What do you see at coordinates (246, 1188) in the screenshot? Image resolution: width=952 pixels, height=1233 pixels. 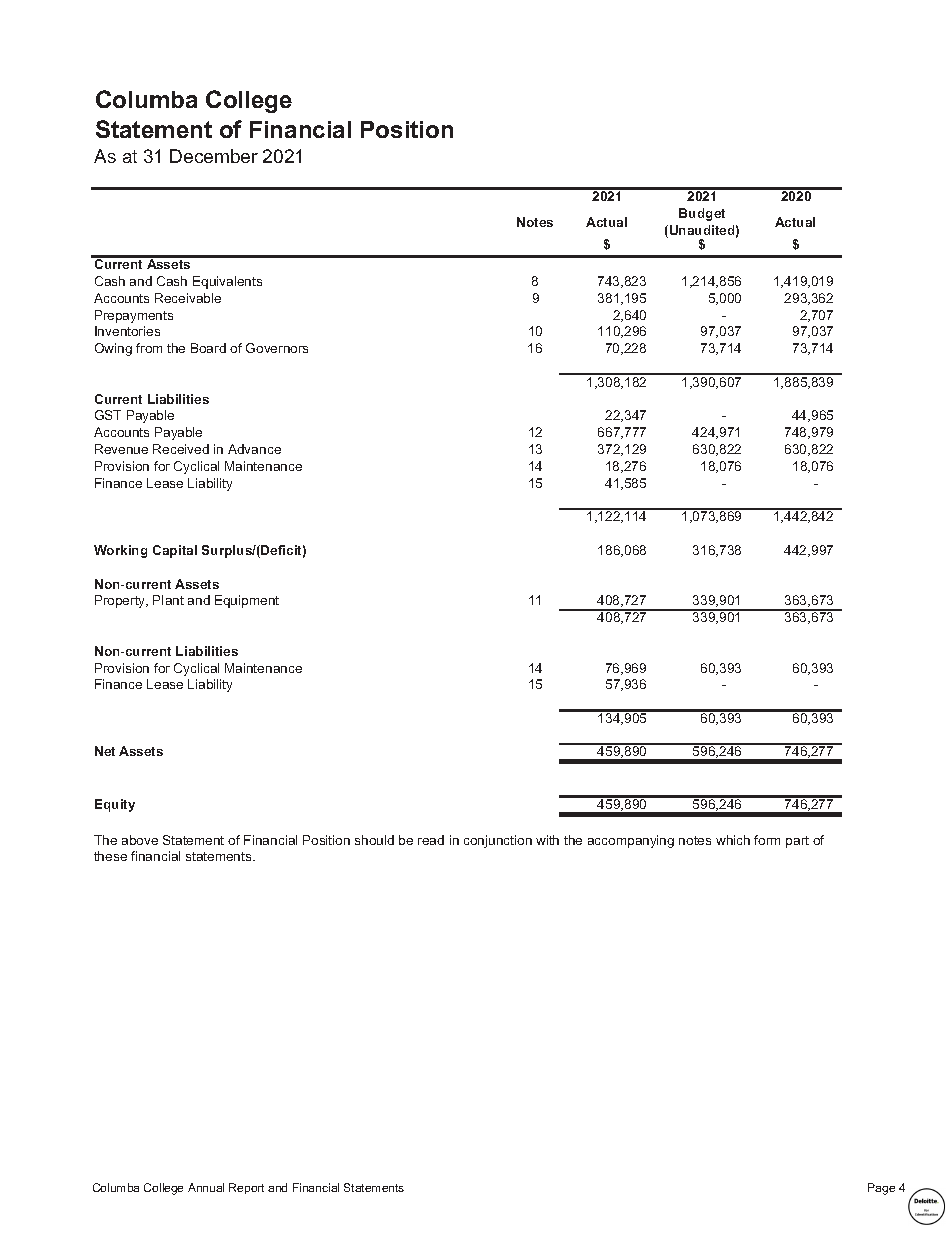 I see `Report` at bounding box center [246, 1188].
